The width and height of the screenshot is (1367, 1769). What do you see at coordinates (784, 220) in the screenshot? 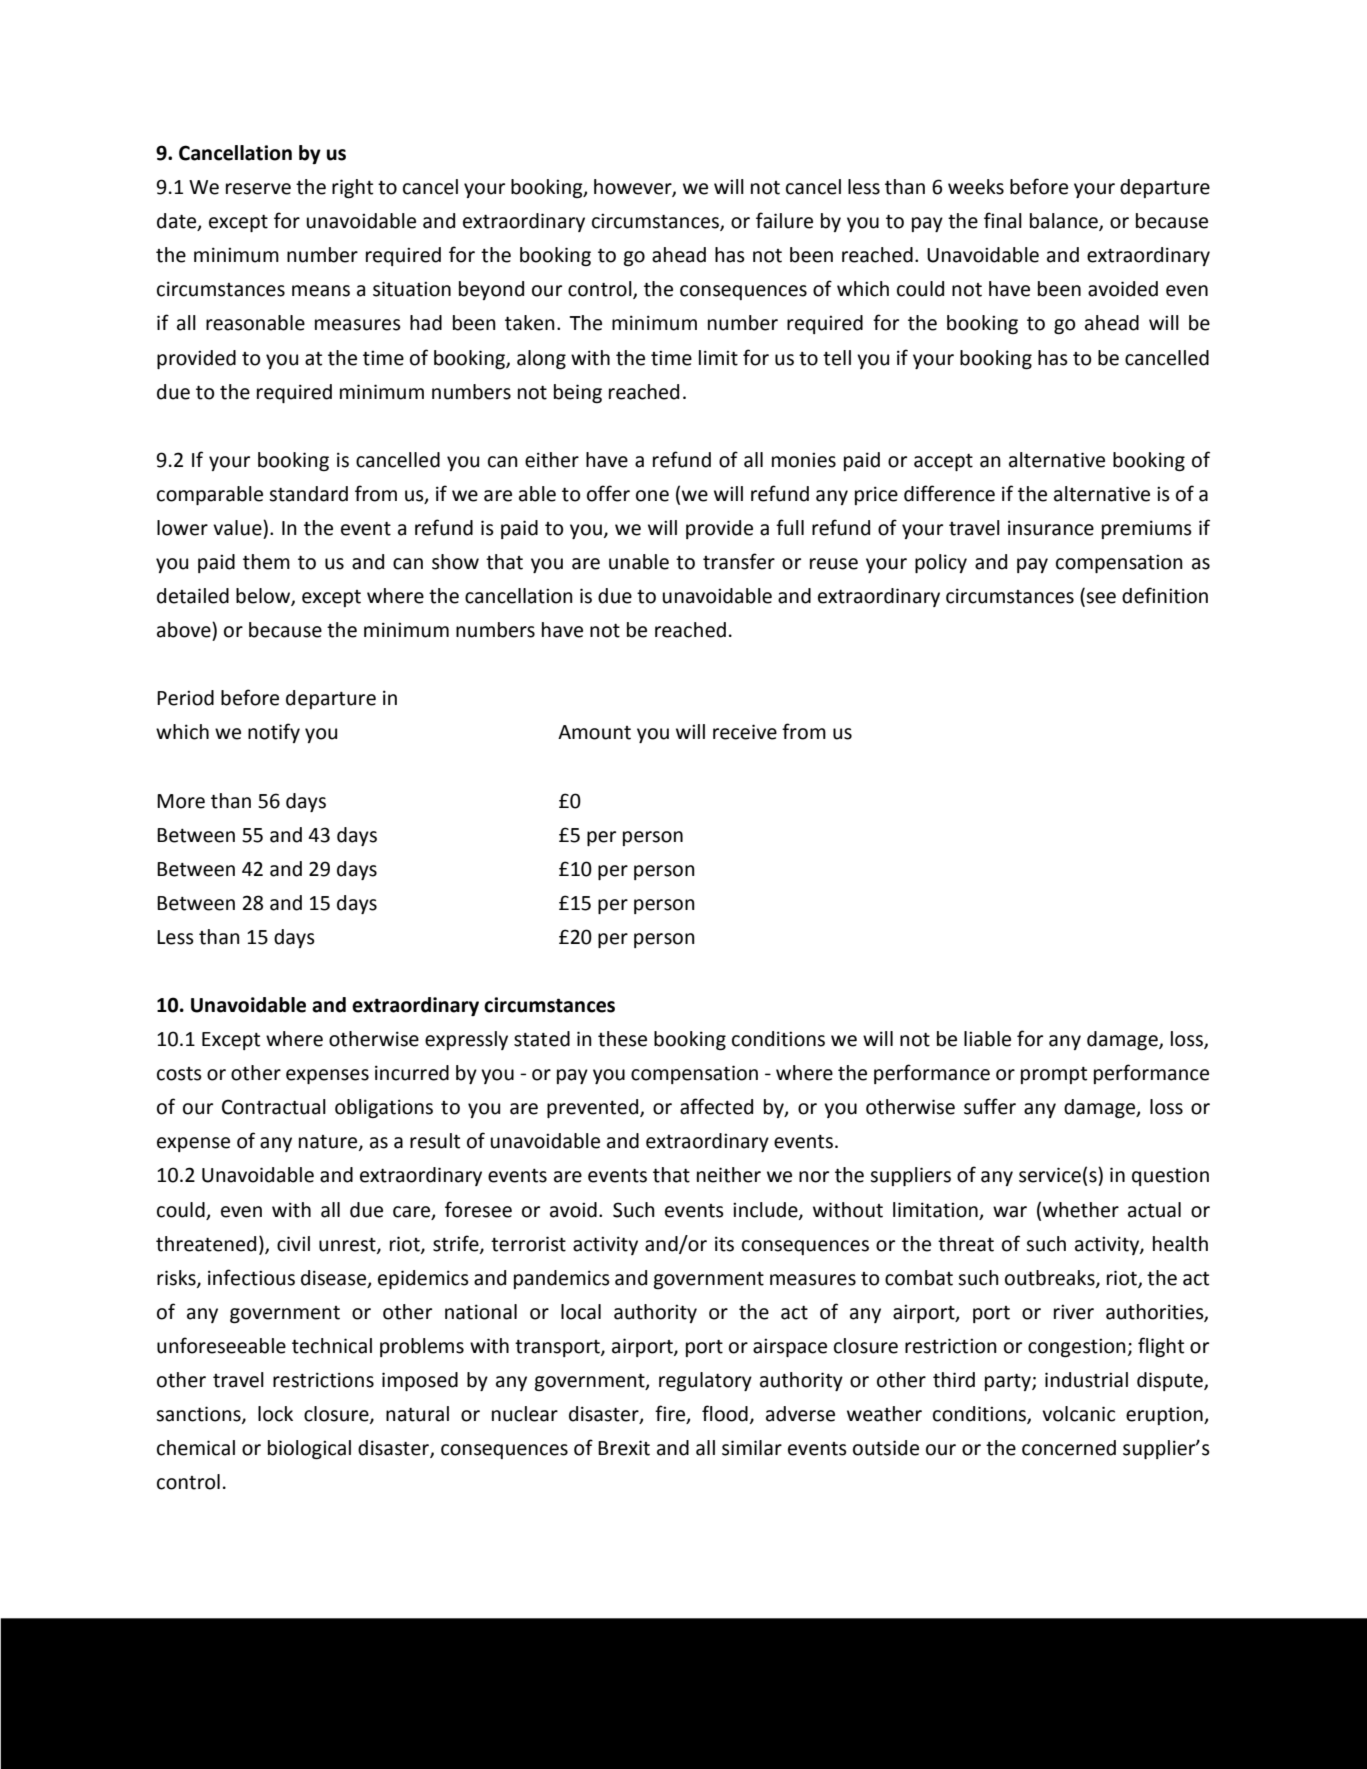
I see `failure` at bounding box center [784, 220].
